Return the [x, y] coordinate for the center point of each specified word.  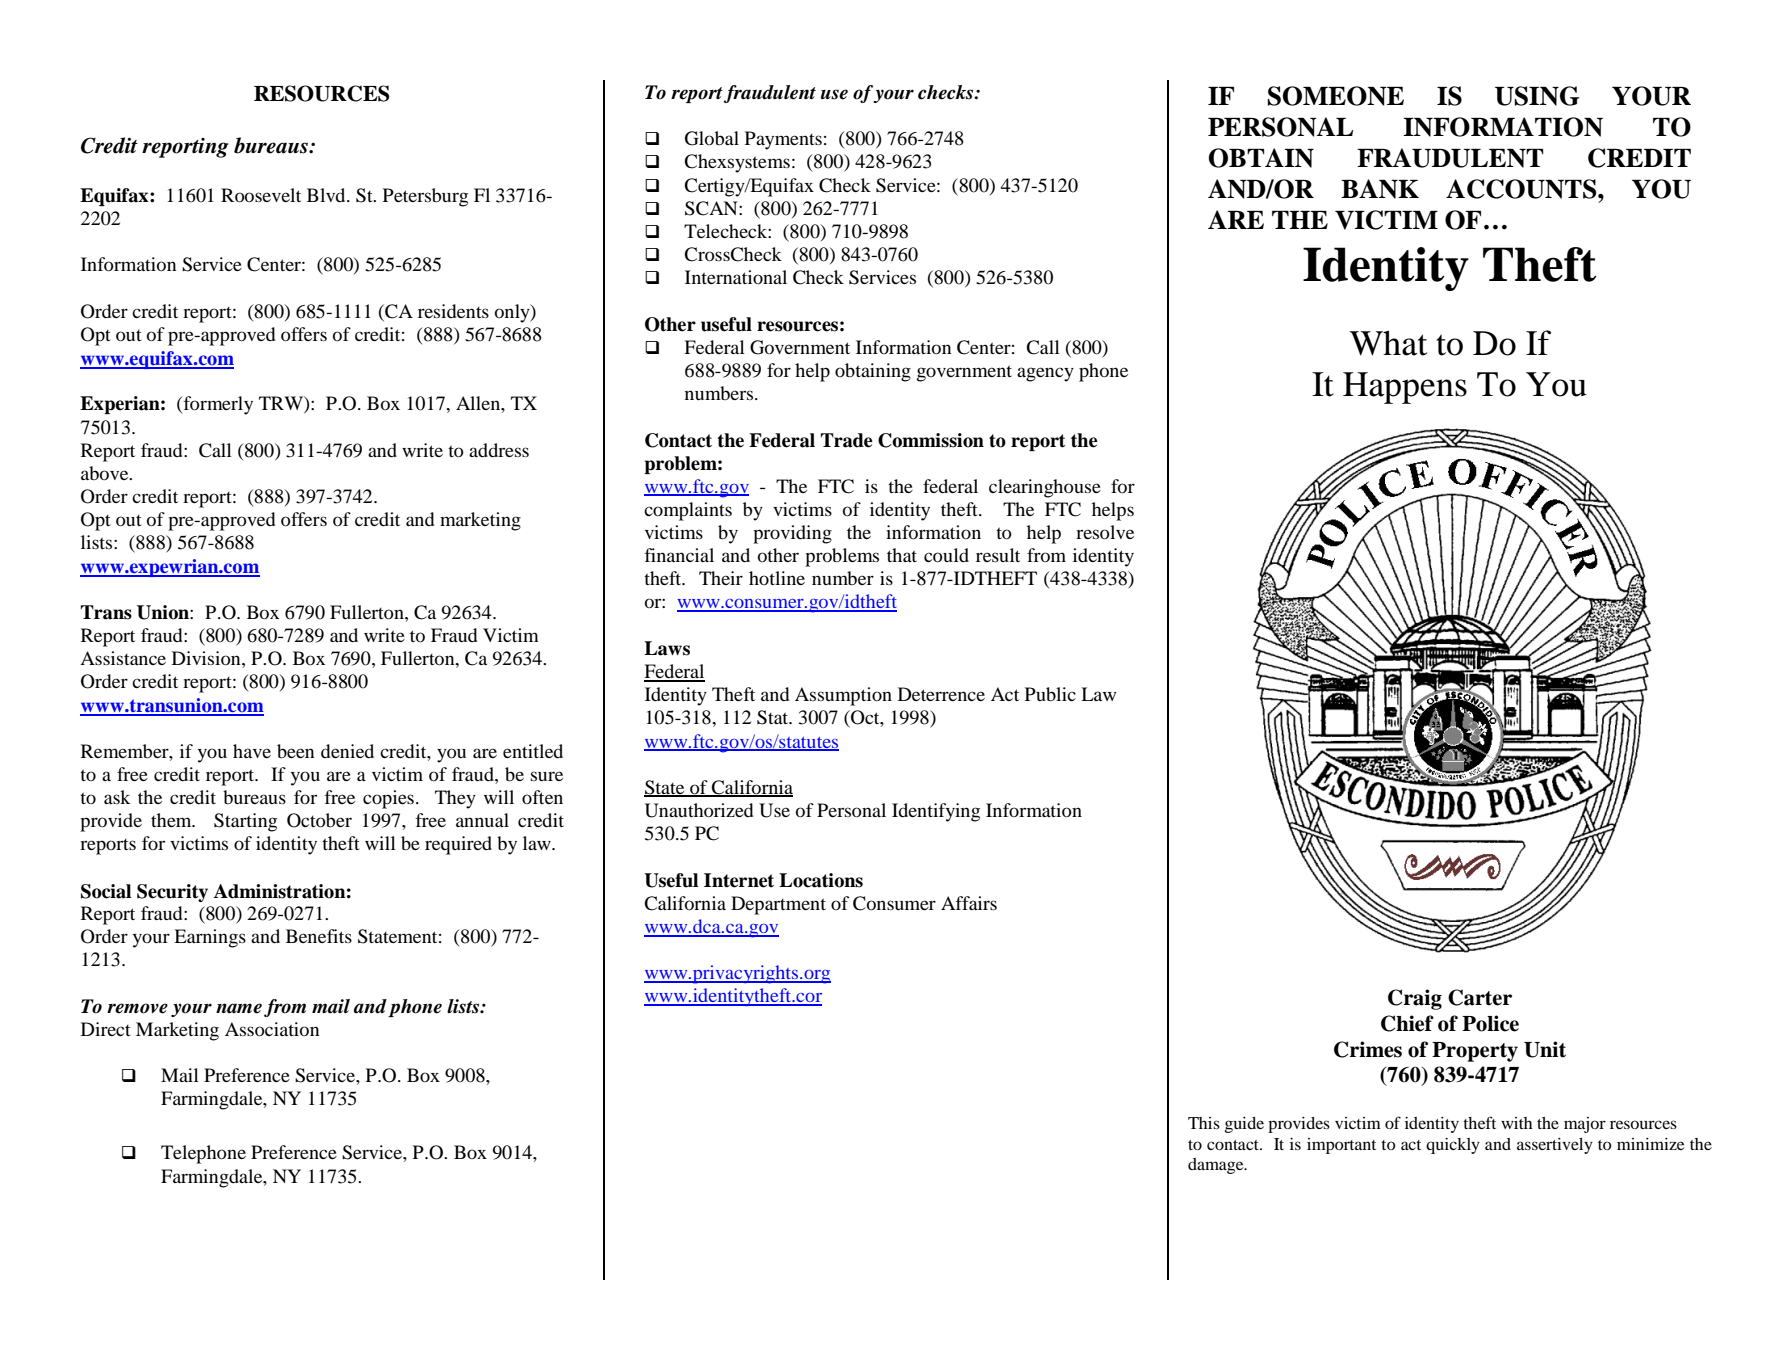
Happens [1405, 388]
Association [272, 1029]
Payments [783, 140]
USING [1537, 96]
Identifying [936, 812]
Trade [847, 440]
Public [1050, 694]
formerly [217, 405]
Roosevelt [261, 195]
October [319, 820]
